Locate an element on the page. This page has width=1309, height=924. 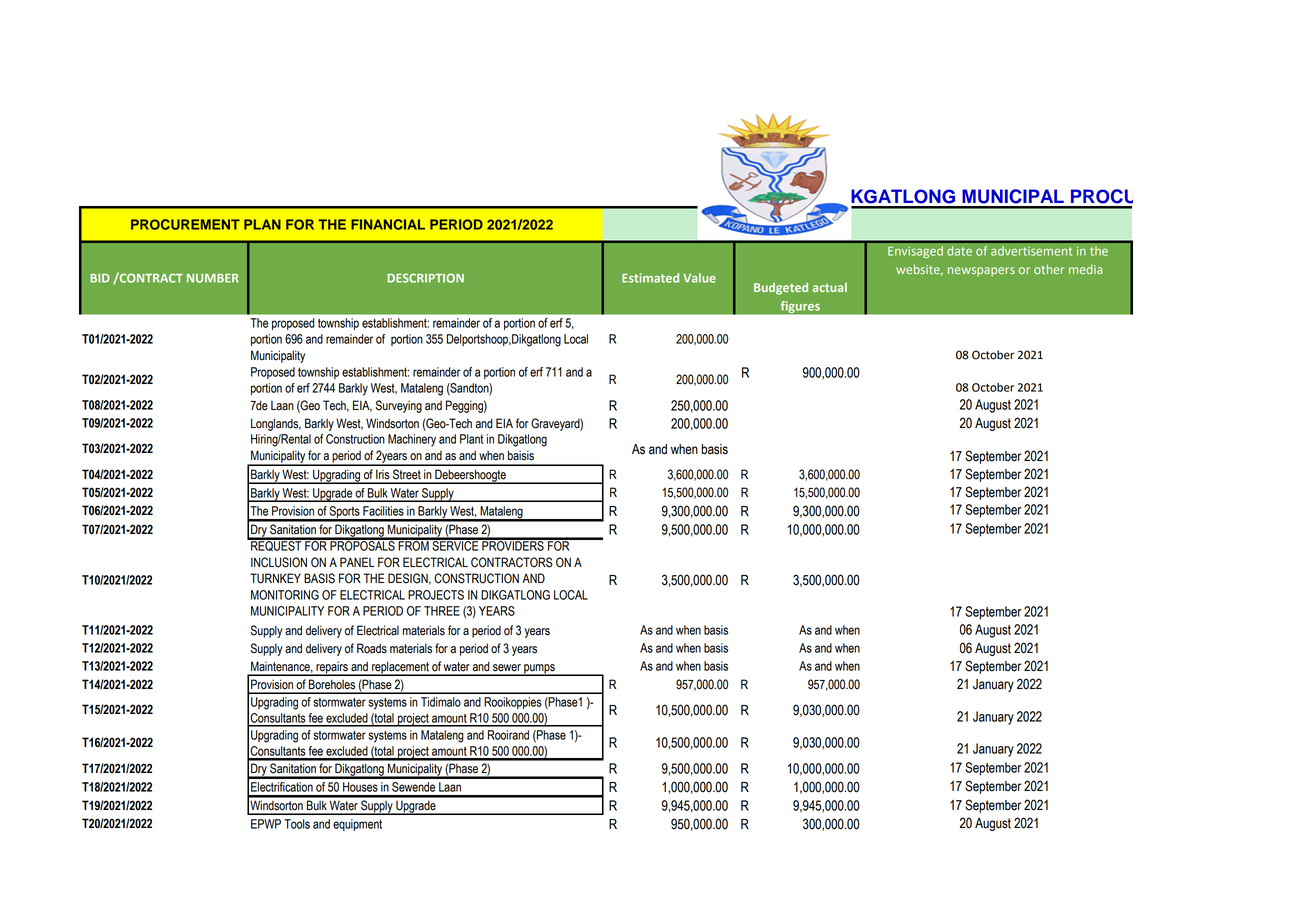
date is located at coordinates (959, 251).
